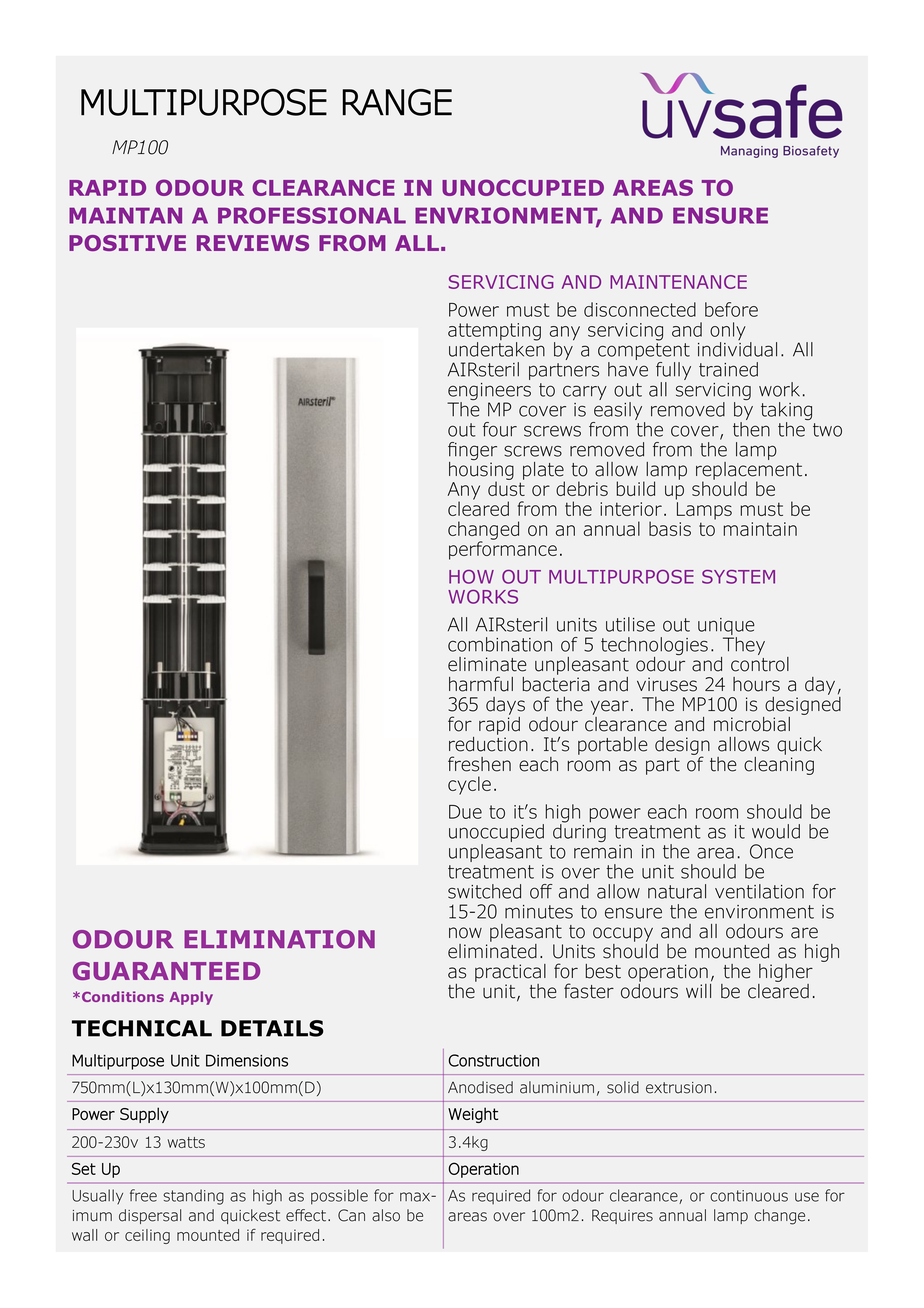  What do you see at coordinates (279, 939) in the screenshot?
I see `ELIMINATION` at bounding box center [279, 939].
